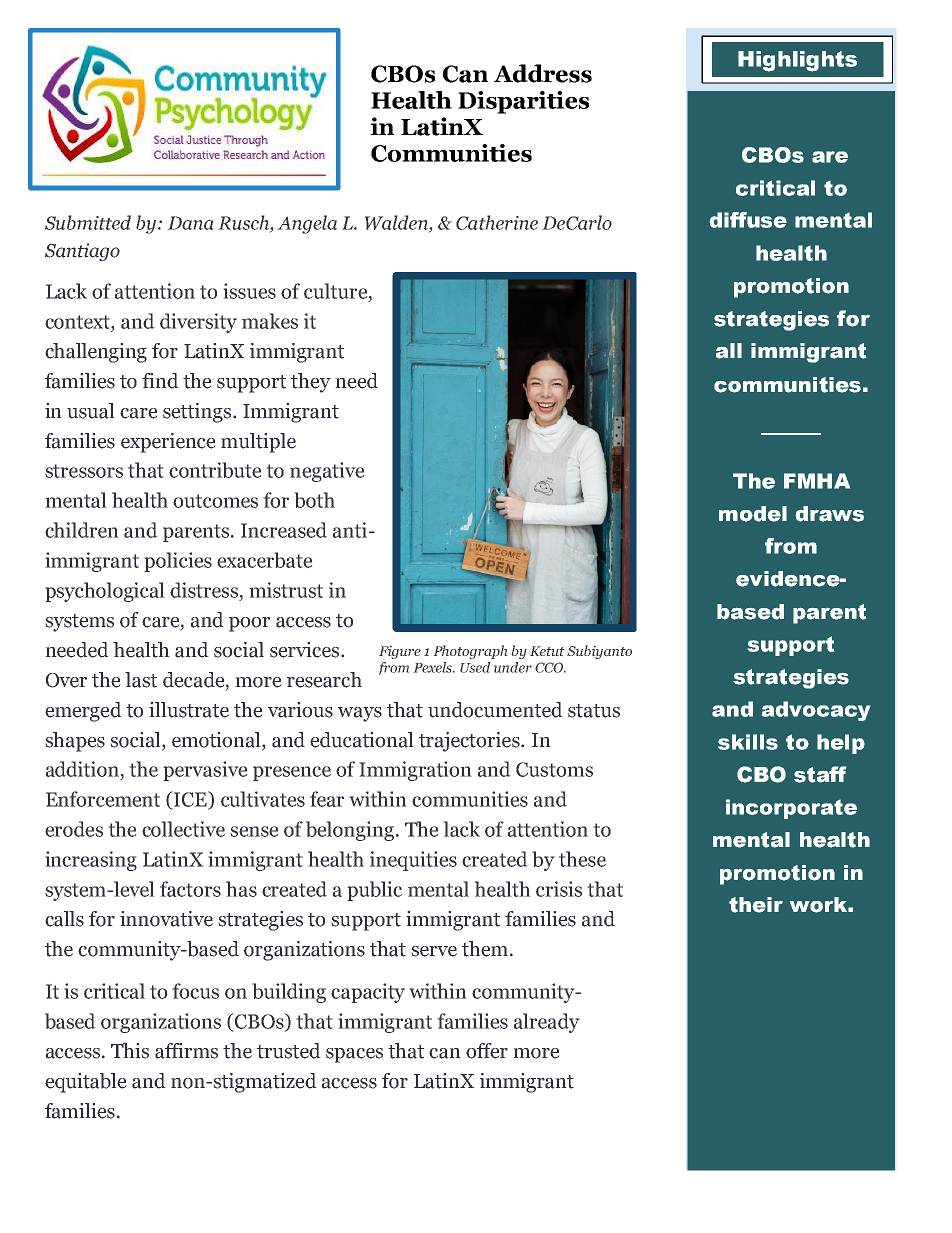 The image size is (952, 1233). What do you see at coordinates (523, 102) in the screenshot?
I see `Disparities` at bounding box center [523, 102].
